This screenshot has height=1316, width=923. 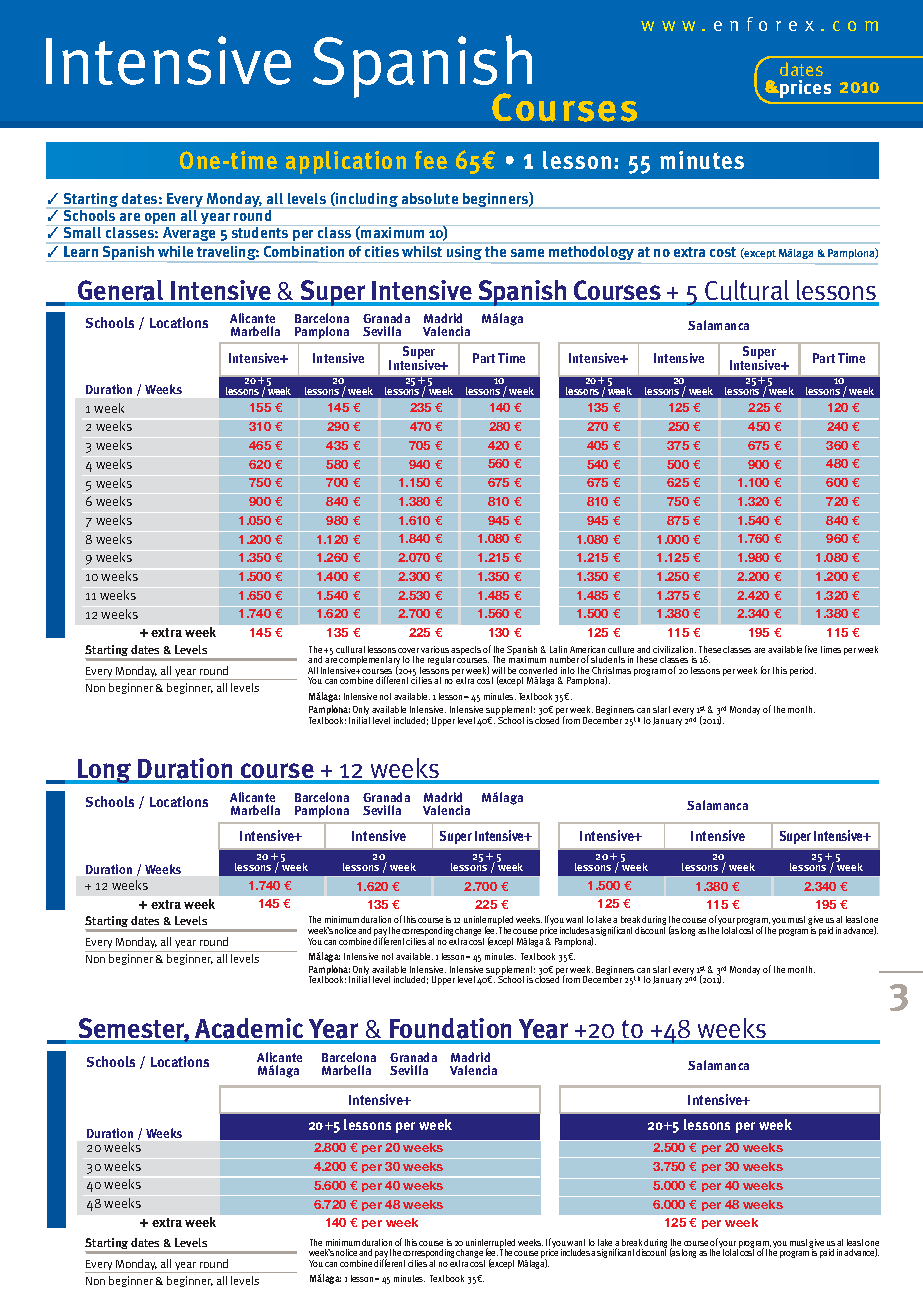 What do you see at coordinates (466, 650) in the screenshot?
I see `aspects` at bounding box center [466, 650].
